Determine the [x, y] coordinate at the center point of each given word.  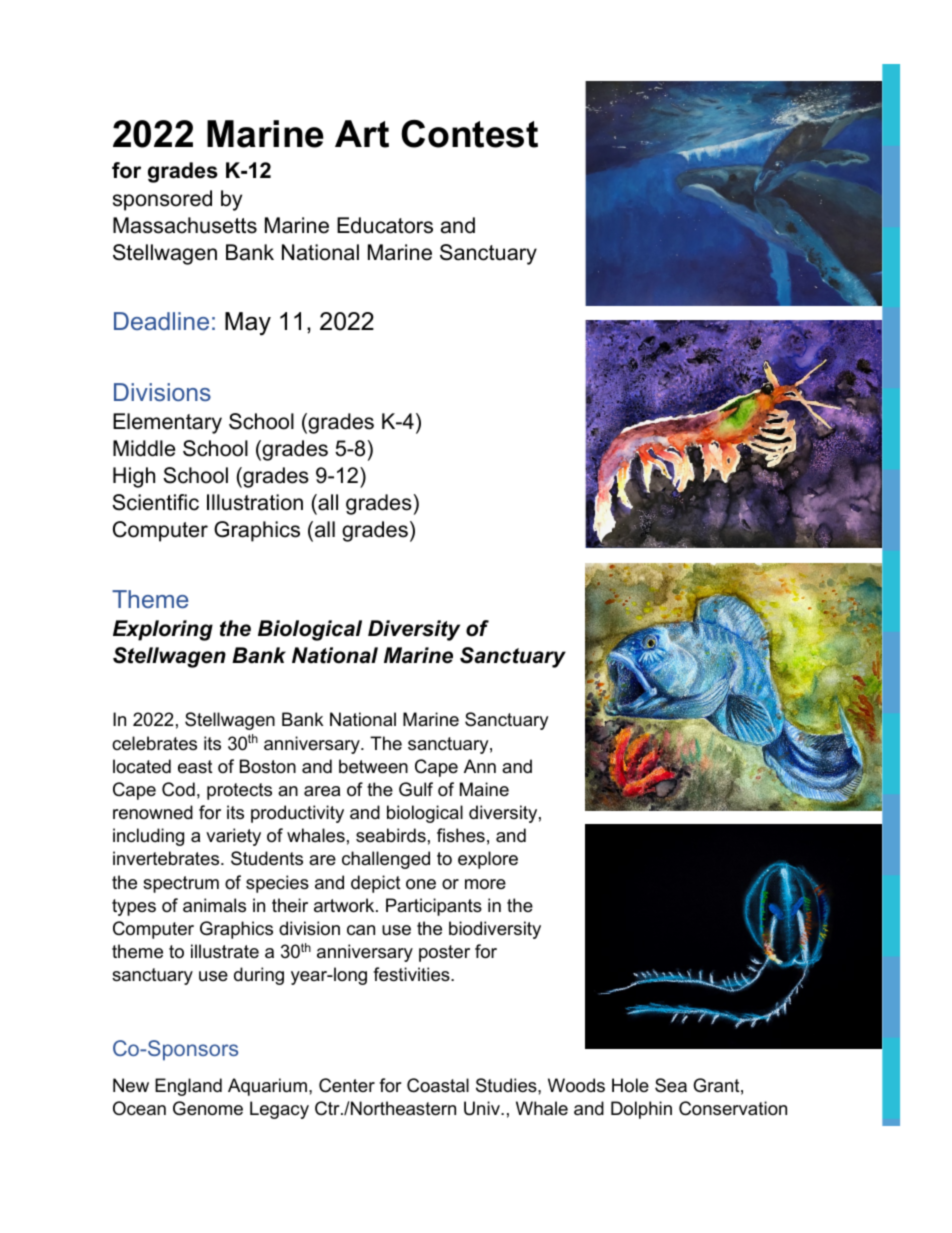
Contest [469, 134]
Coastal [438, 1085]
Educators [385, 225]
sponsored [162, 200]
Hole [630, 1085]
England [188, 1087]
